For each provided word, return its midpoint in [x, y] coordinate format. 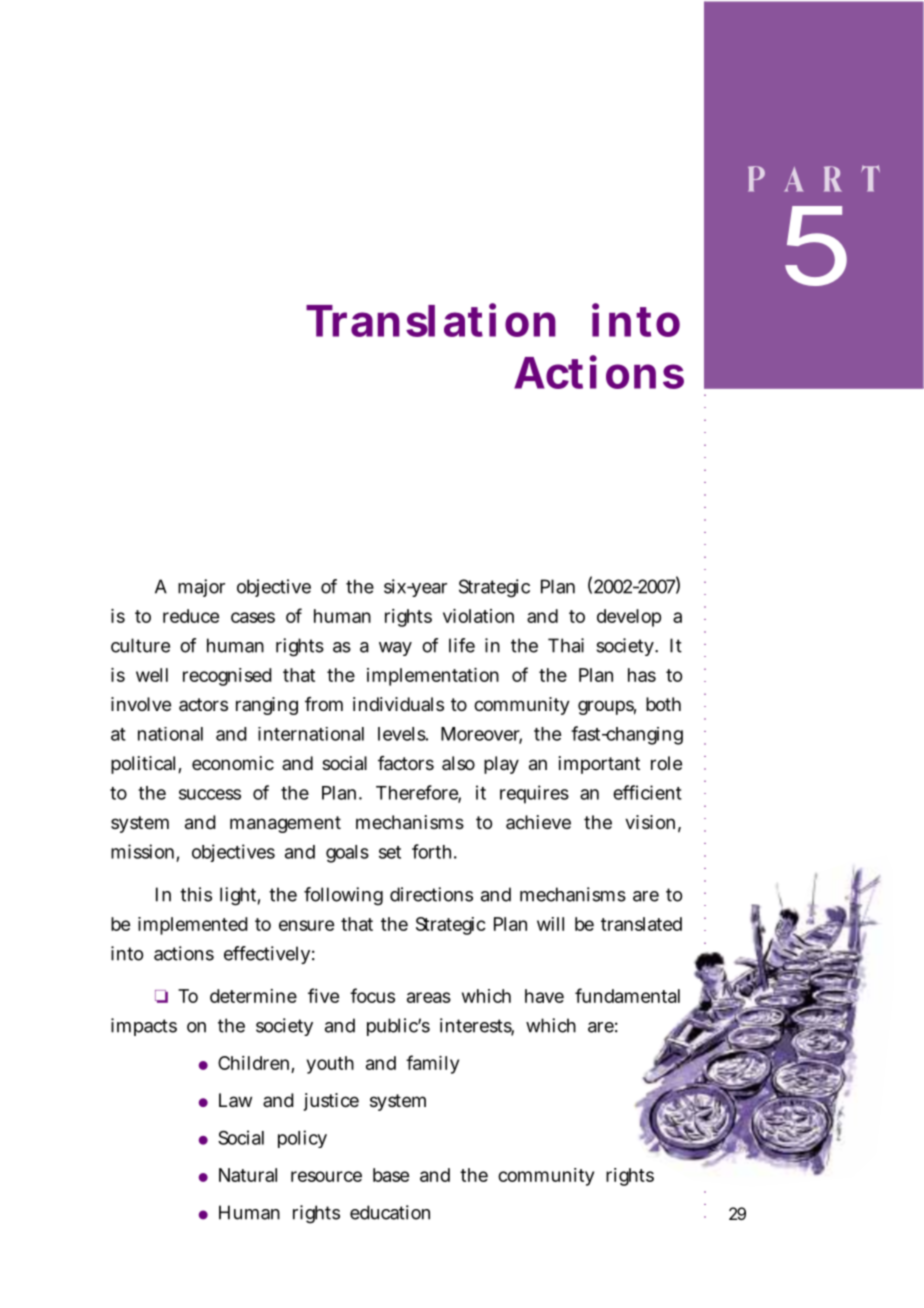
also [458, 763]
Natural [248, 1175]
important [599, 765]
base [391, 1175]
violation [478, 616]
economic [233, 763]
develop [629, 618]
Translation [431, 320]
